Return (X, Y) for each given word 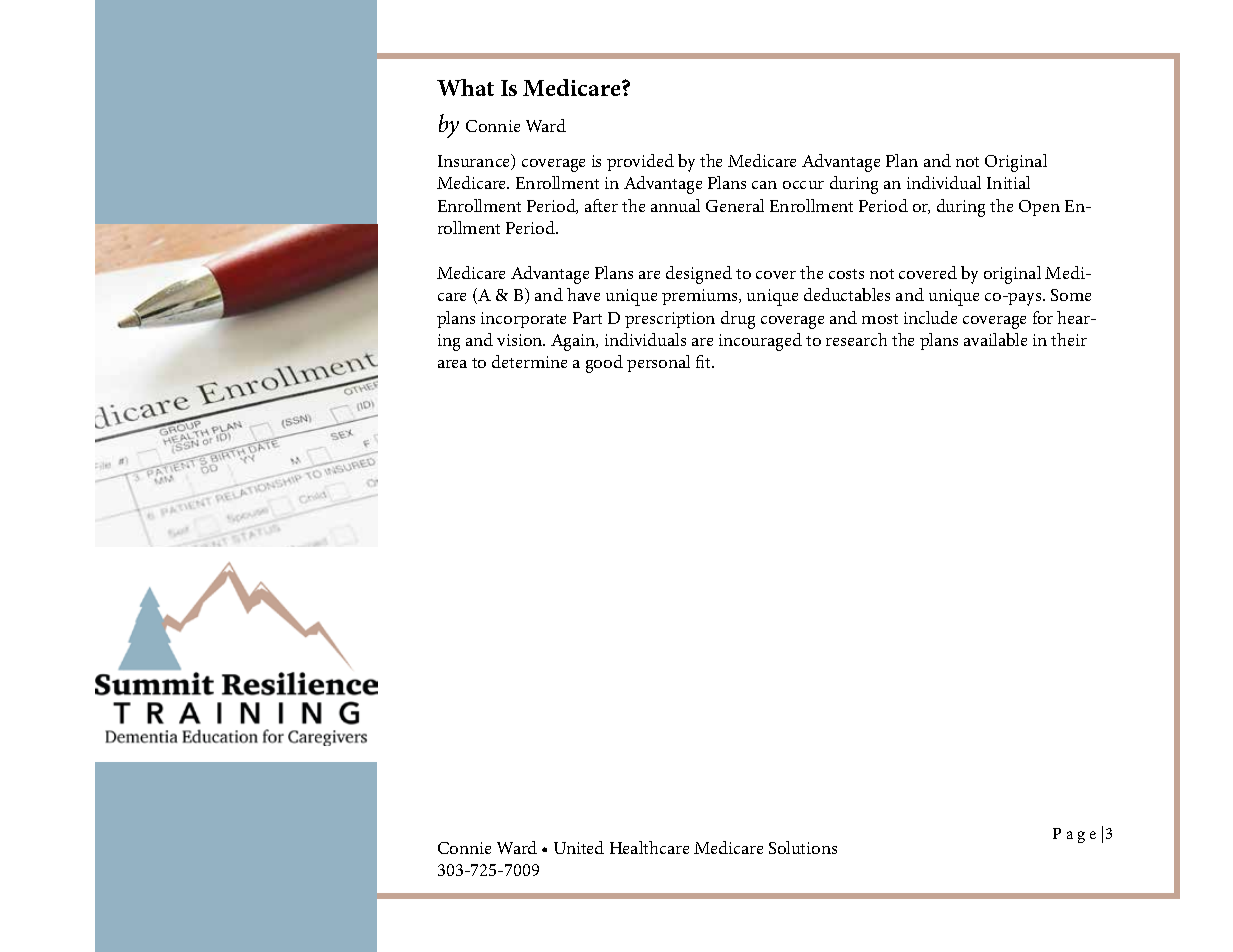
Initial (1008, 182)
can (764, 185)
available (995, 339)
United (579, 847)
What (465, 87)
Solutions (803, 847)
